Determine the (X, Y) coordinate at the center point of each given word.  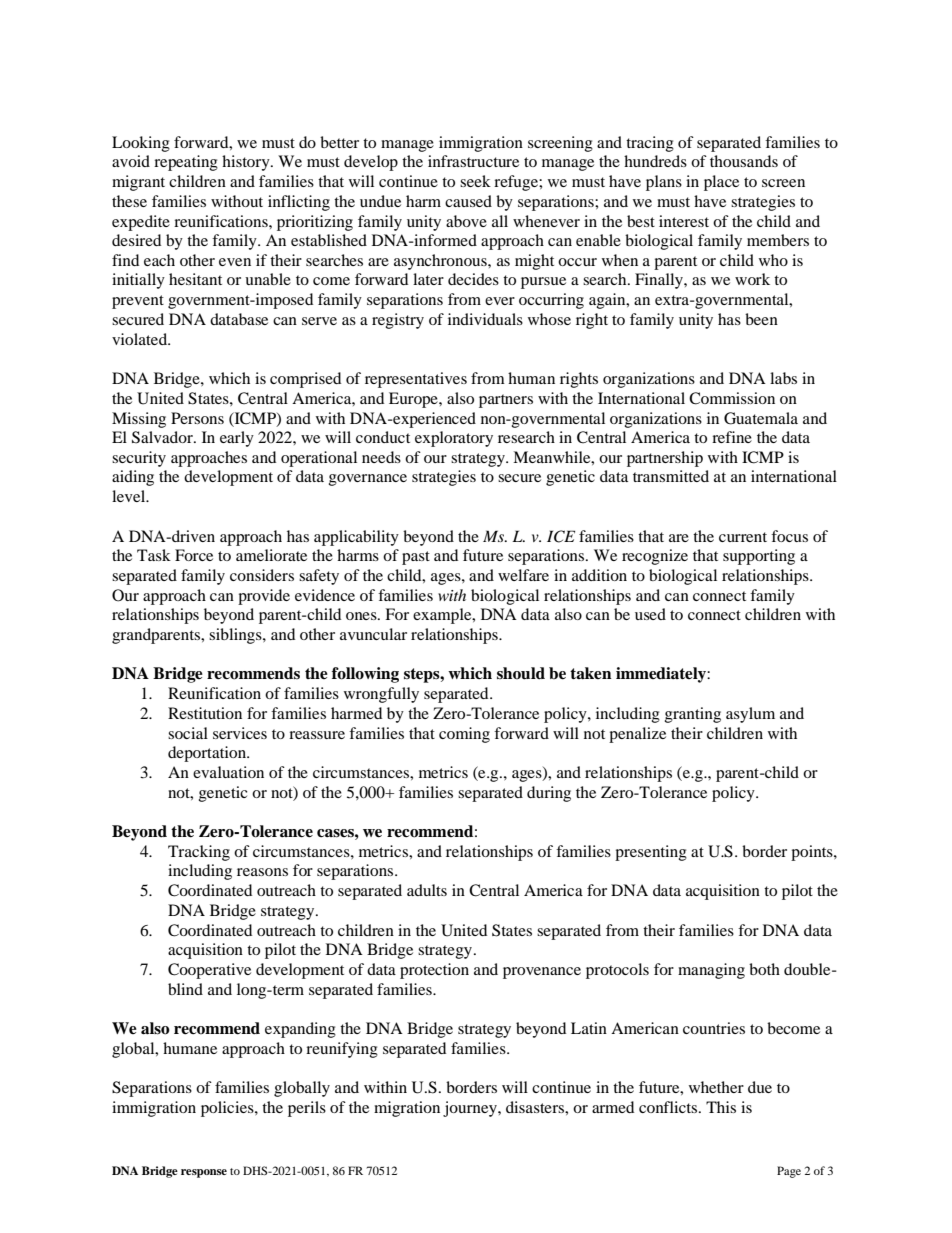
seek (475, 181)
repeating (186, 163)
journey (471, 1109)
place (721, 183)
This (721, 1107)
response (204, 1173)
